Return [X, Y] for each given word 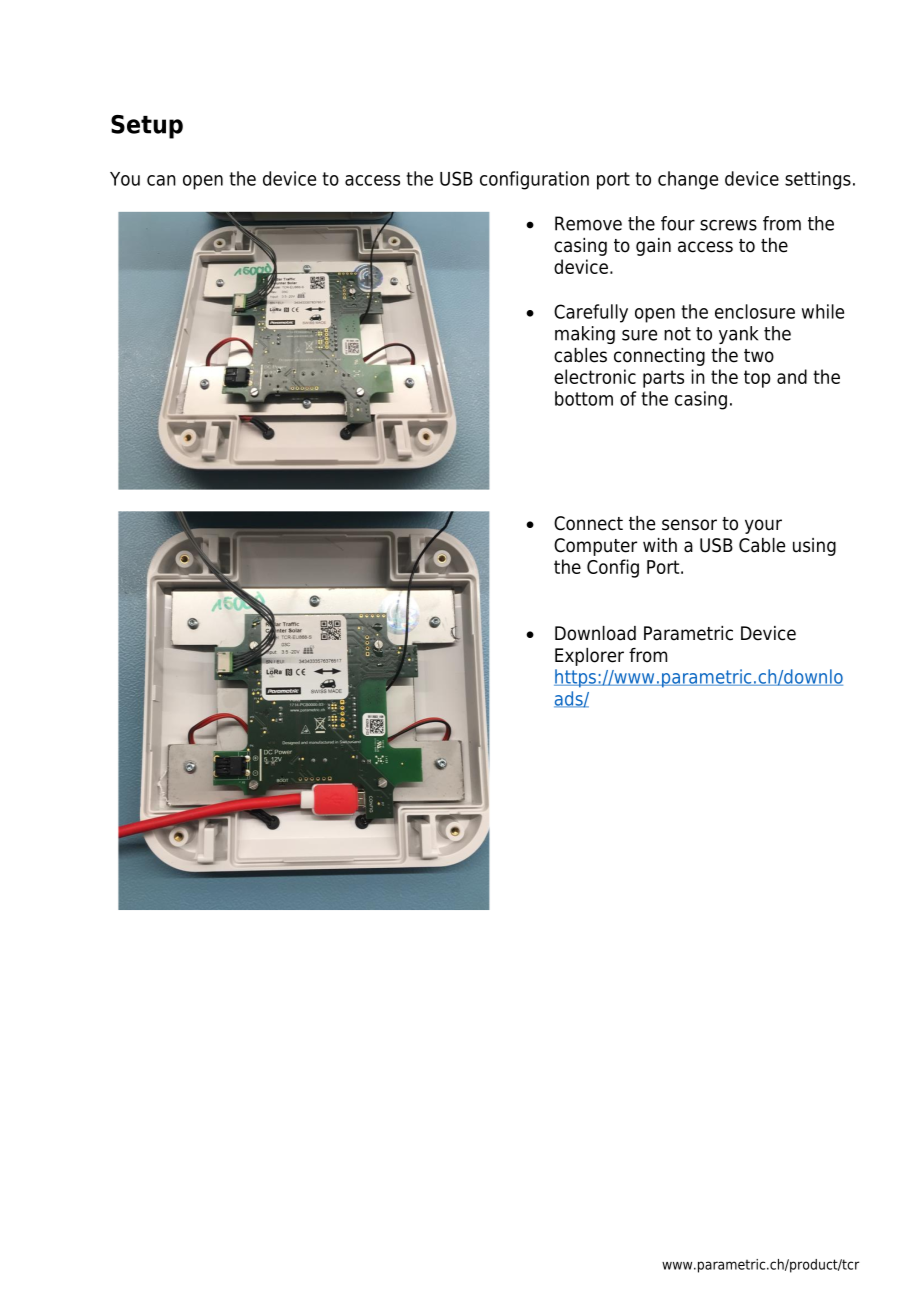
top [757, 379]
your [763, 526]
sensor [689, 525]
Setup [147, 127]
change [688, 180]
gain [653, 247]
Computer [595, 547]
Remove [588, 223]
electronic [595, 376]
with [660, 545]
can [161, 180]
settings [818, 180]
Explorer [589, 657]
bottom [584, 398]
